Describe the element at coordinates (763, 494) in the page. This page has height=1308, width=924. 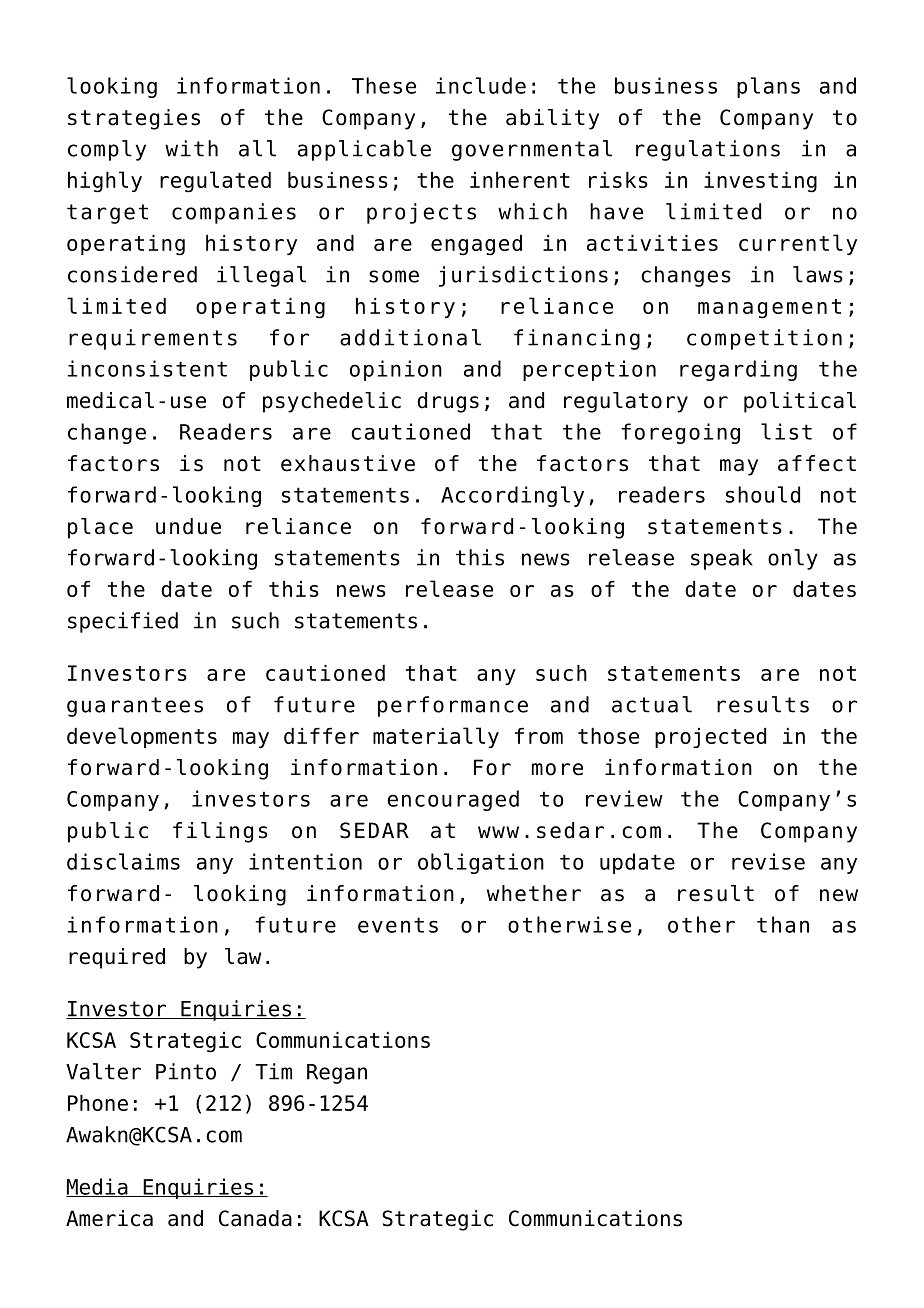
I see `should` at that location.
